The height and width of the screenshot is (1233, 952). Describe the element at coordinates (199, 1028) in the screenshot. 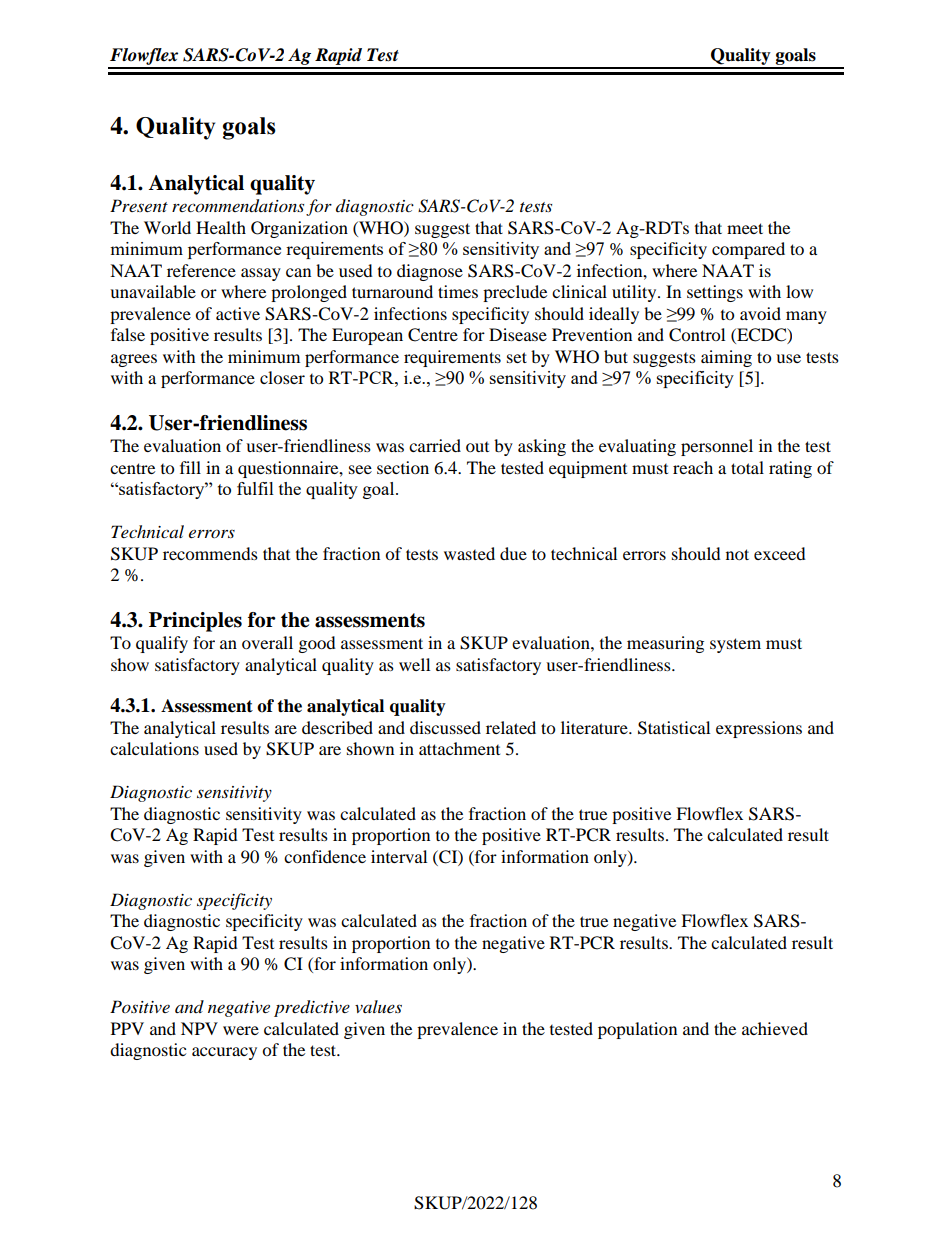

I see `NPV` at that location.
